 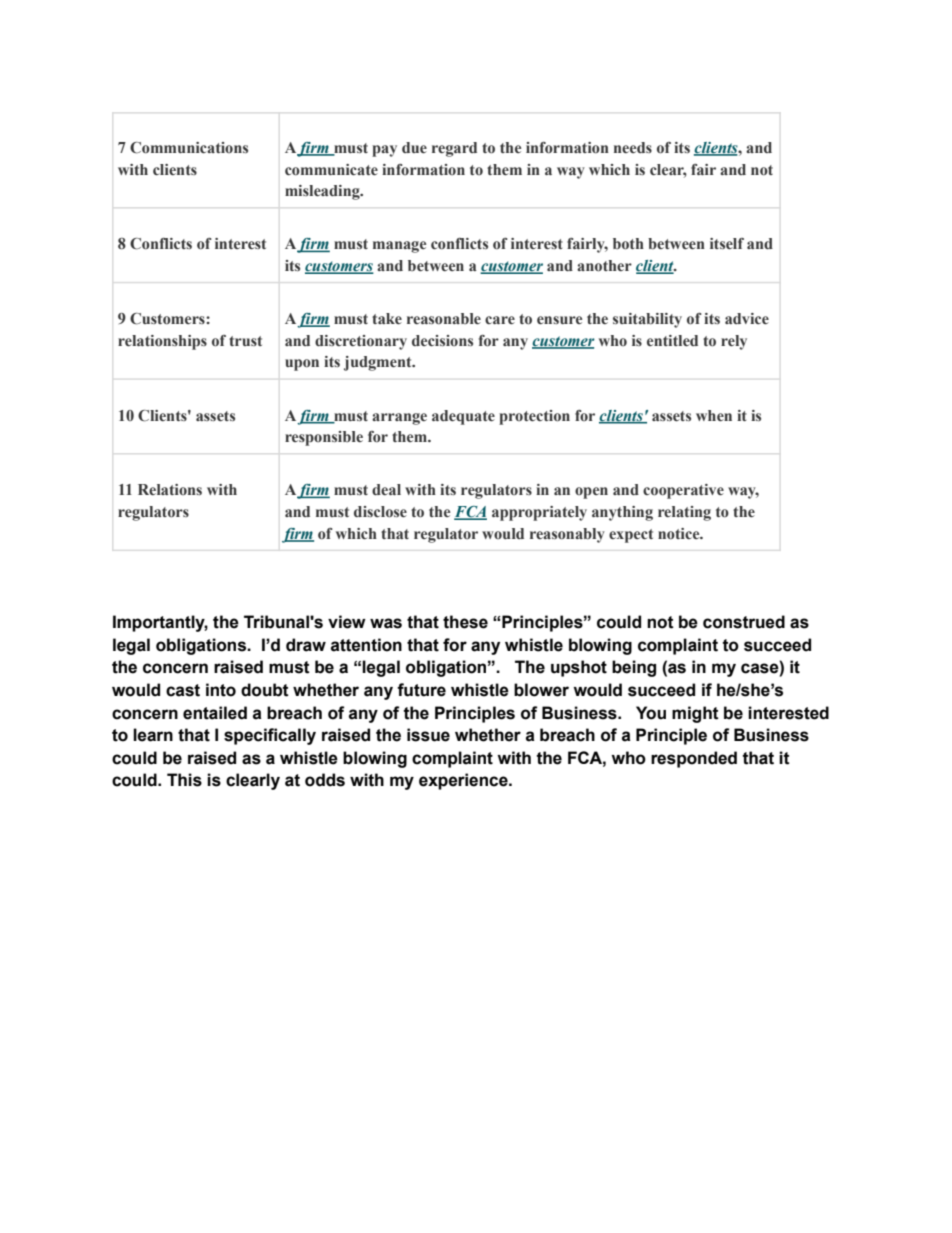 I want to click on notice, so click(x=680, y=534).
